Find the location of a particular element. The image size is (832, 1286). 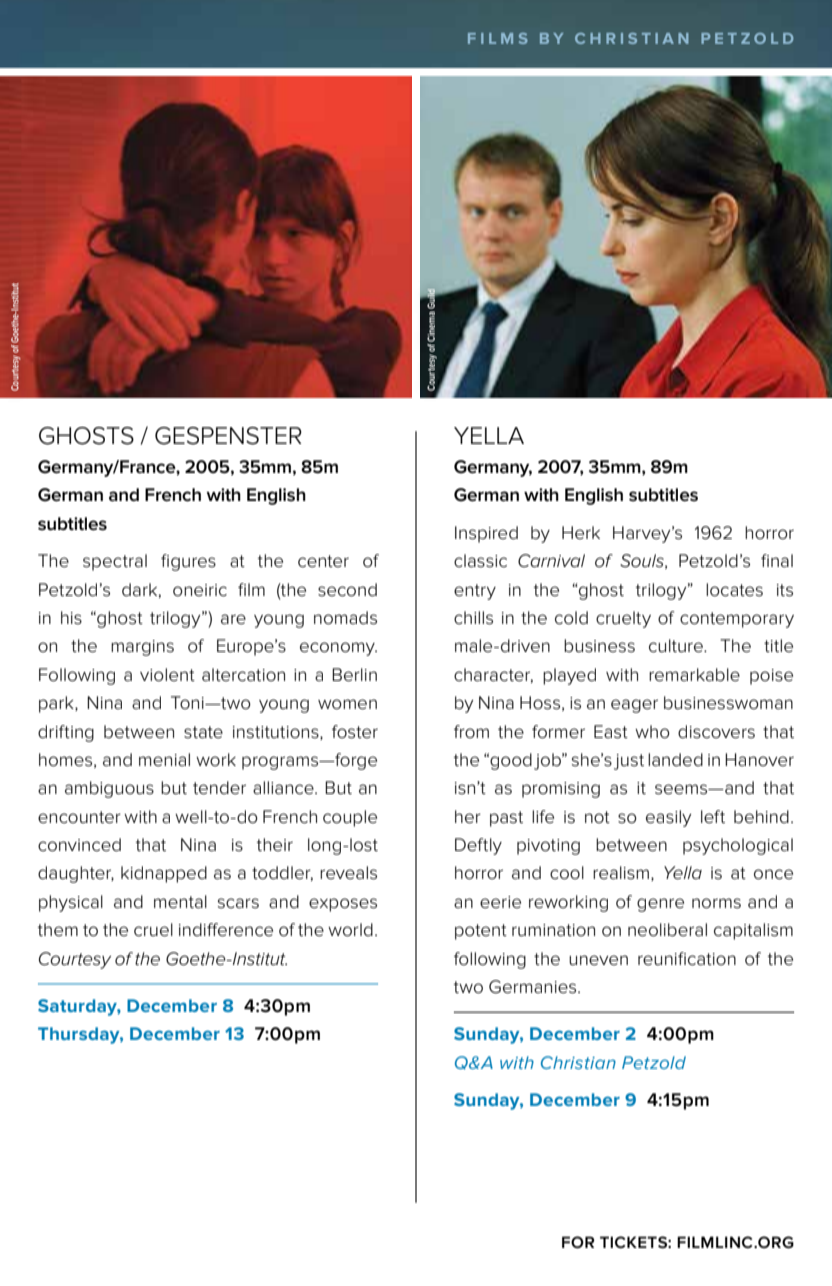

final is located at coordinates (777, 561).
